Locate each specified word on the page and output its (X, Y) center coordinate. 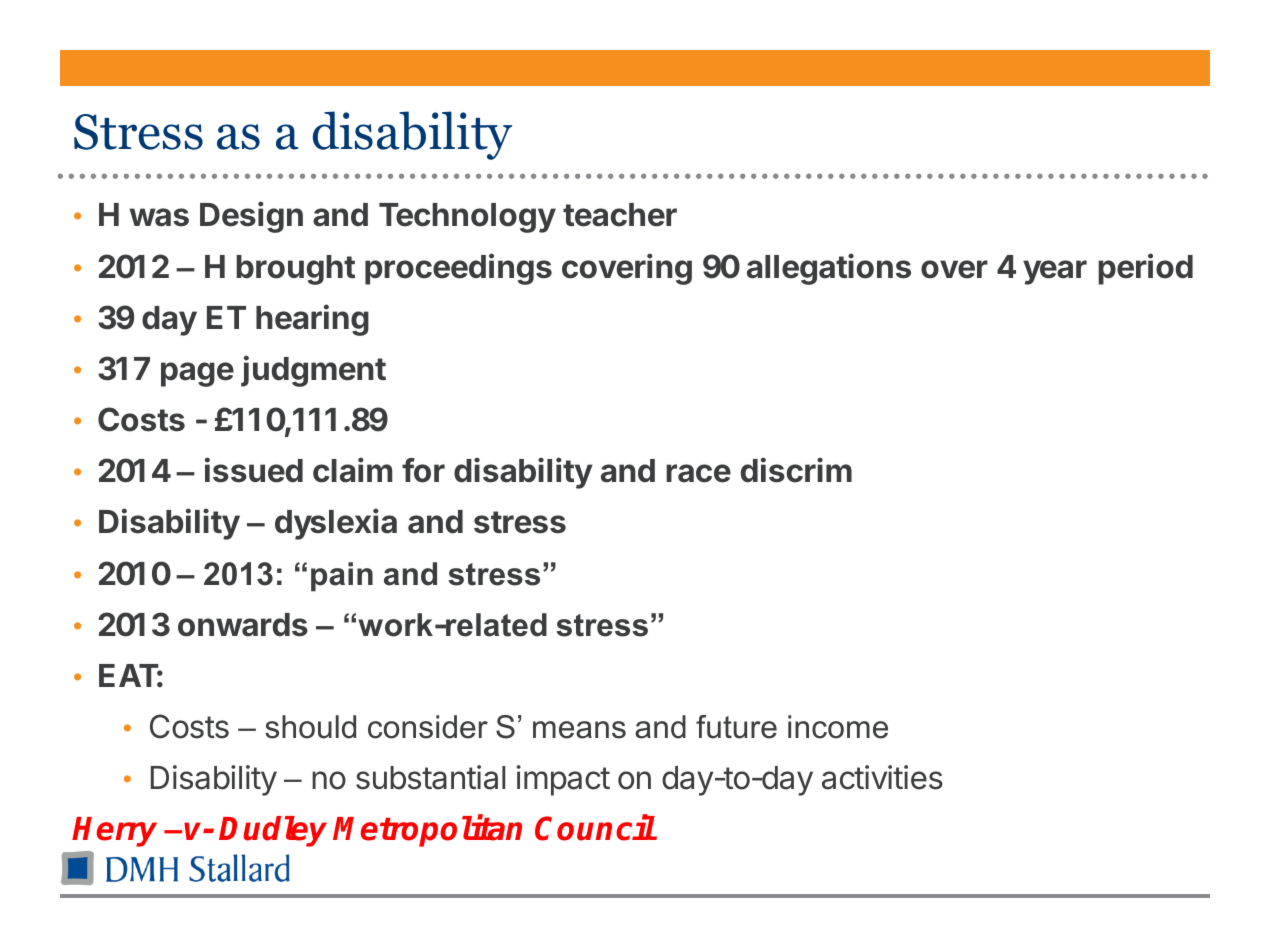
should (310, 727)
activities (882, 777)
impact (563, 780)
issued (254, 470)
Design (251, 217)
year (1055, 272)
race (698, 473)
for (423, 470)
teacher (620, 215)
